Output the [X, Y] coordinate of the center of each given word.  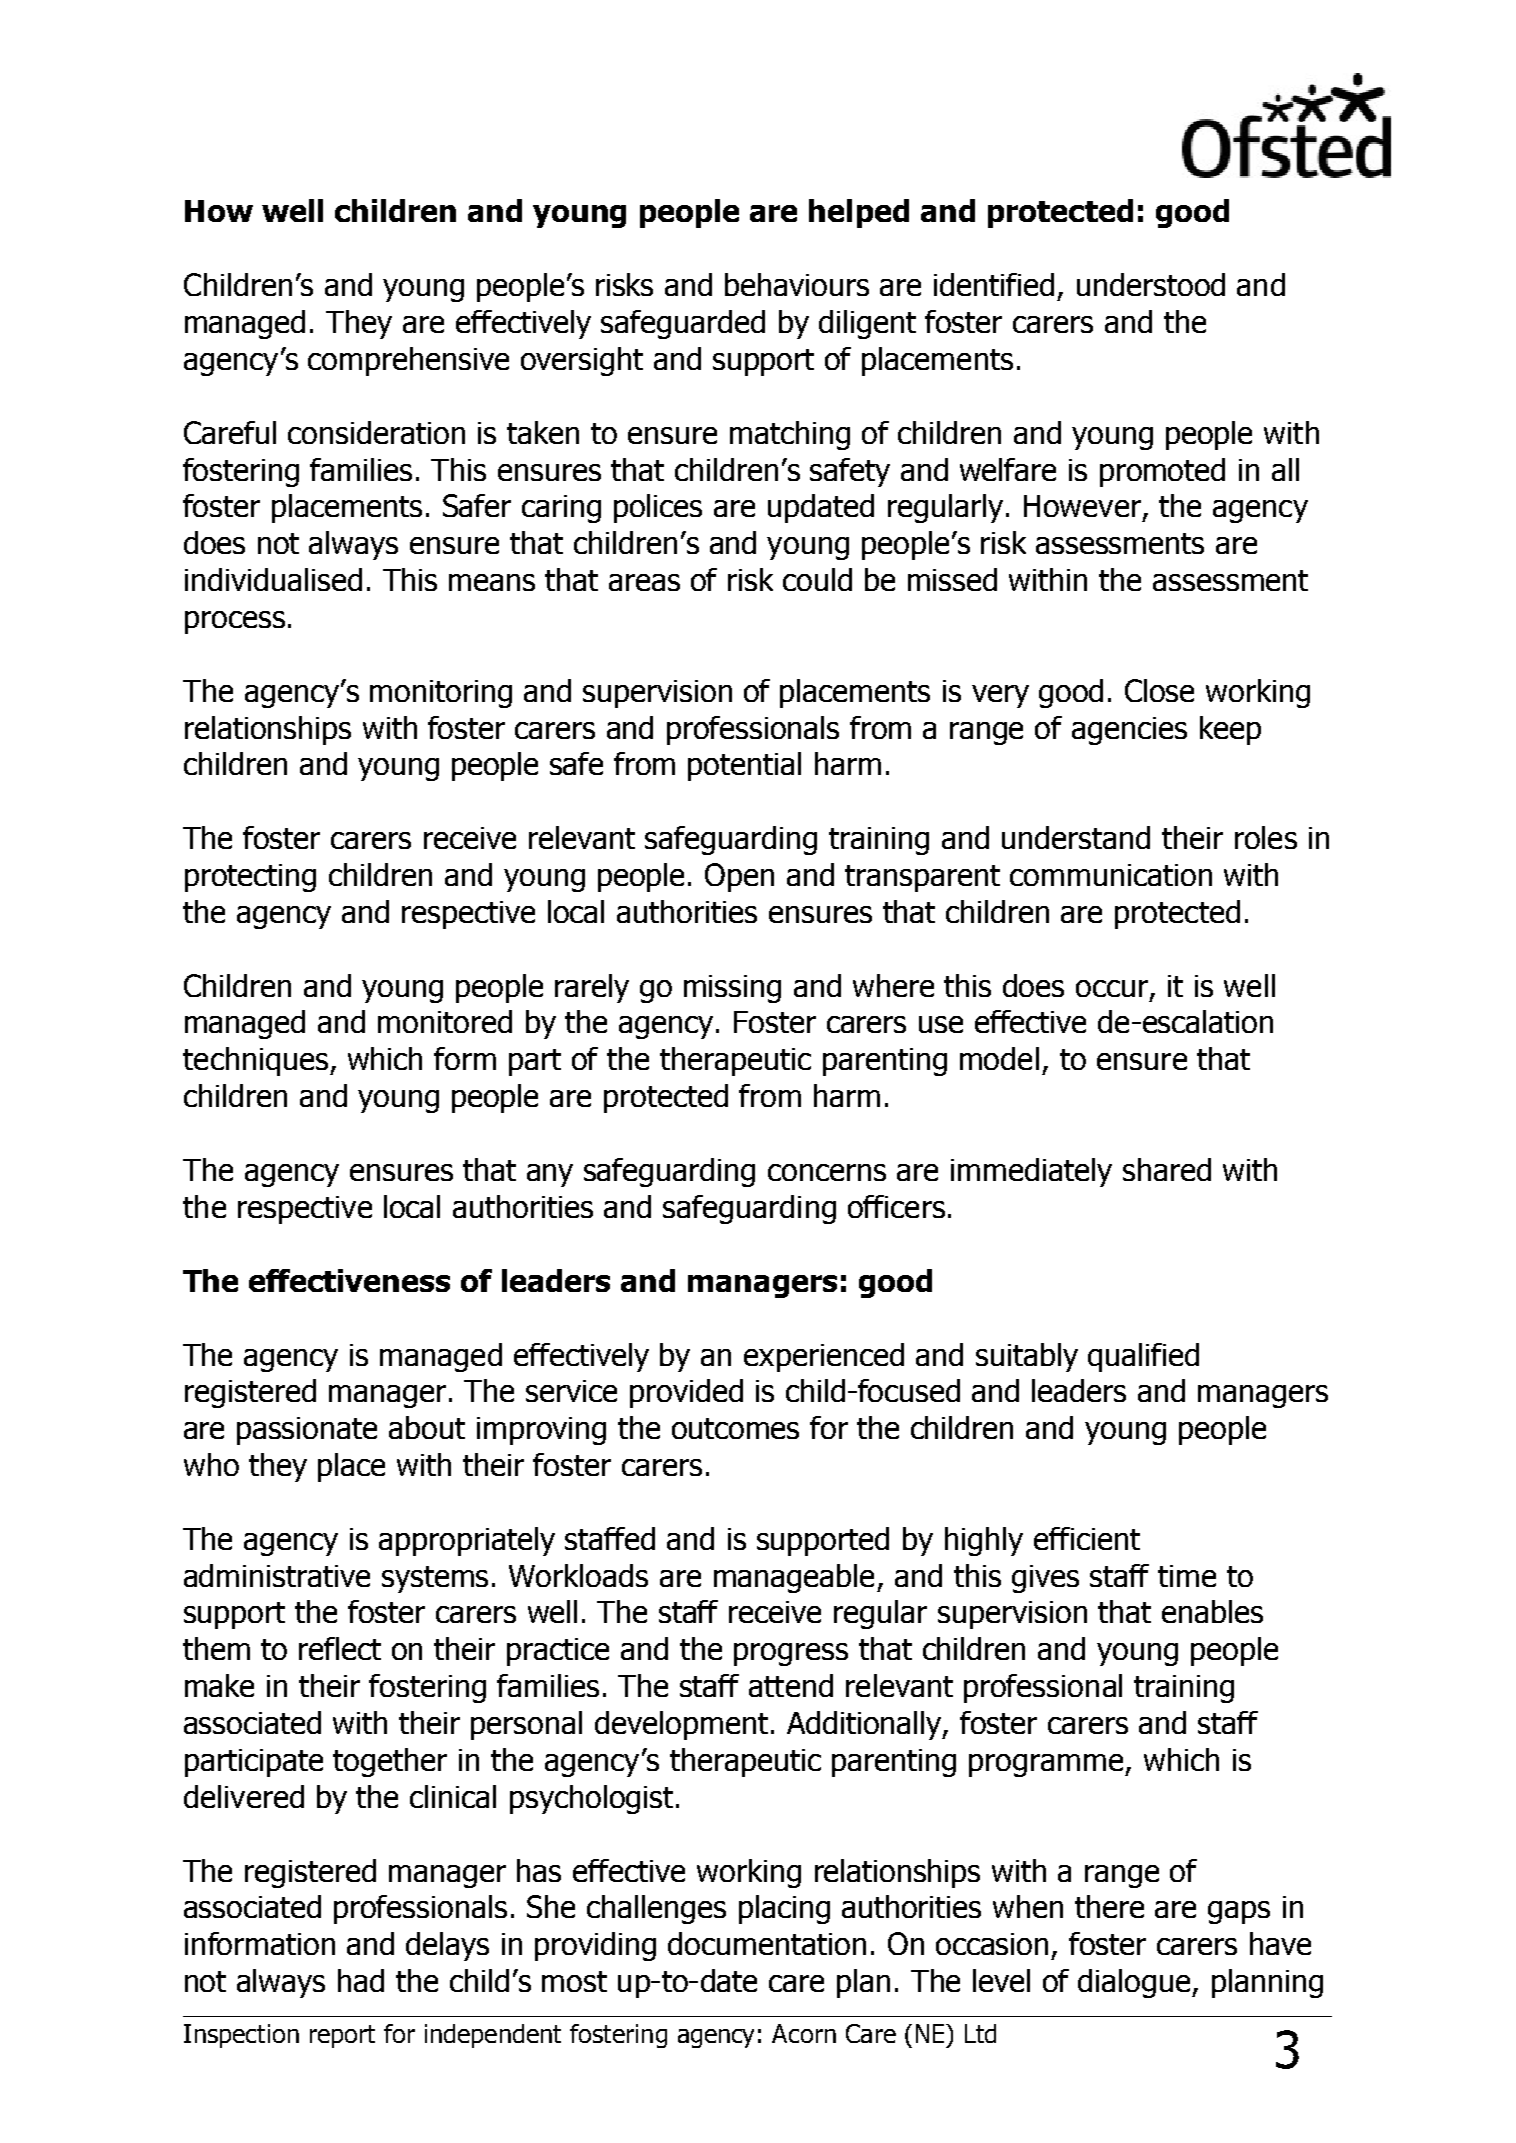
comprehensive [408, 361]
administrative [277, 1575]
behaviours [797, 284]
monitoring [441, 694]
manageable [794, 1578]
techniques [255, 1061]
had [361, 1980]
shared [1167, 1169]
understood [1151, 284]
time [1187, 1576]
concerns [827, 1172]
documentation [767, 1943]
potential [744, 766]
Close [1159, 690]
